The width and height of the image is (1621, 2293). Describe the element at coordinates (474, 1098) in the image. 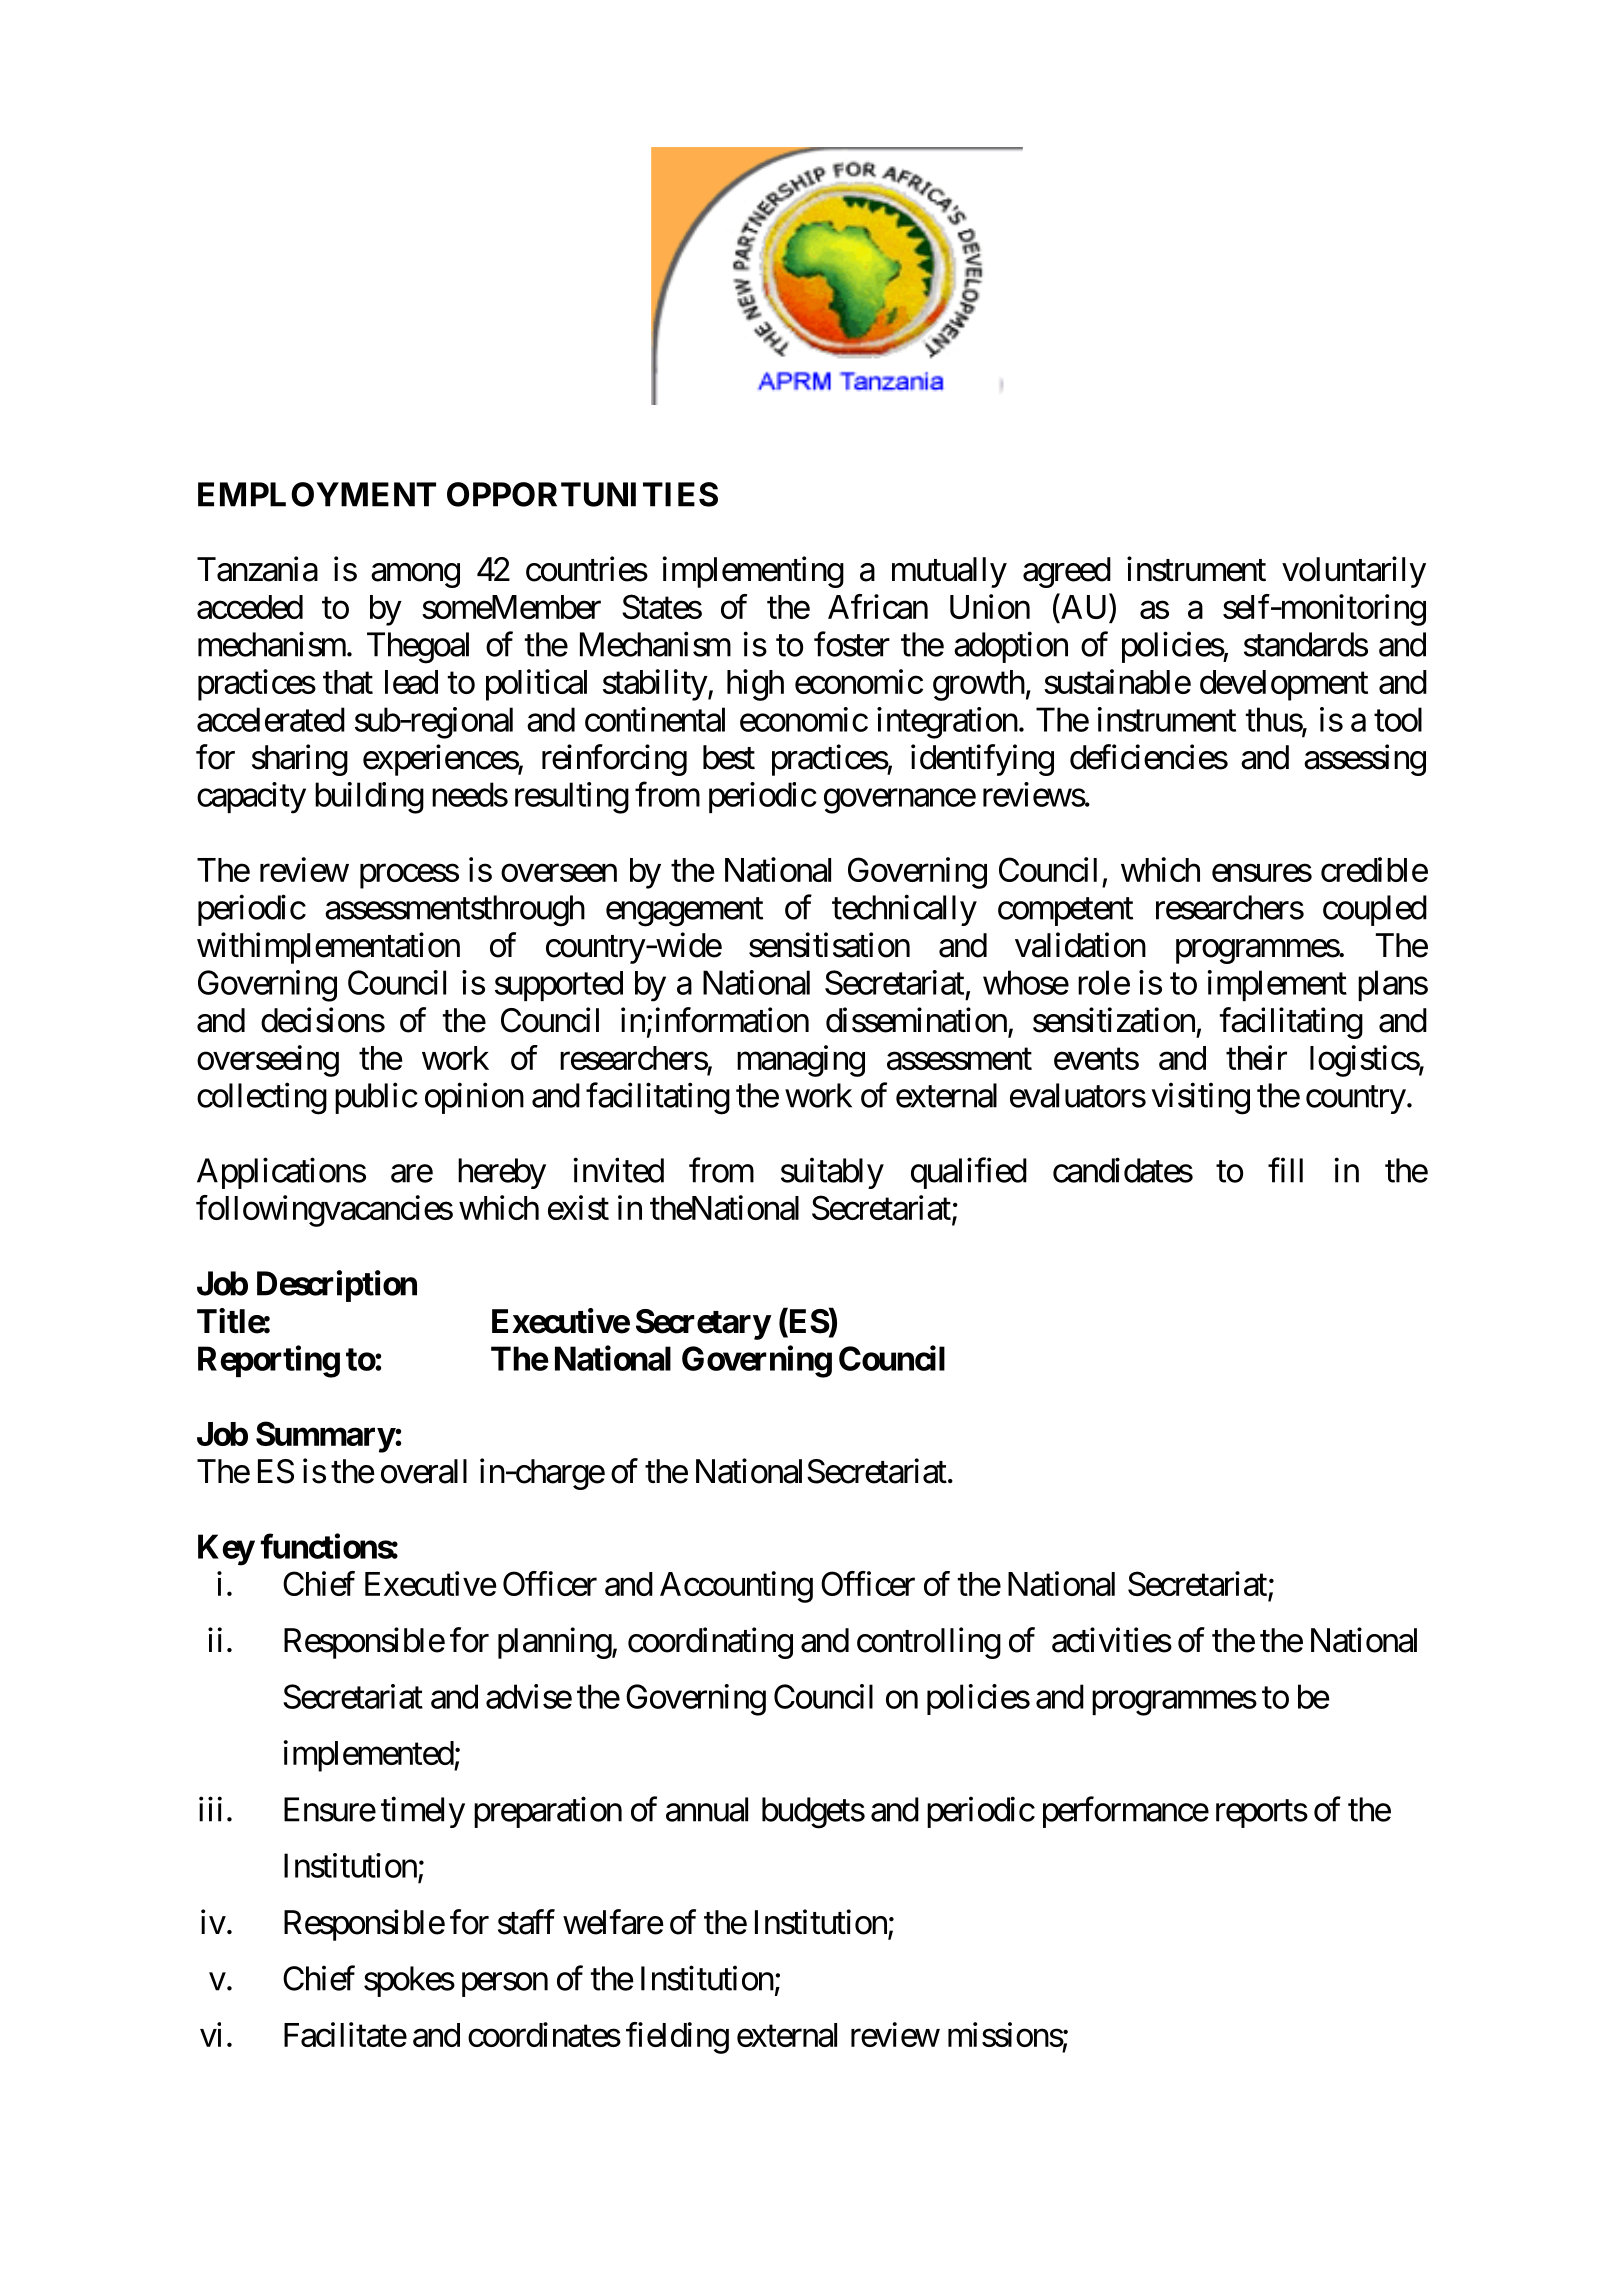

I see `opinion` at that location.
